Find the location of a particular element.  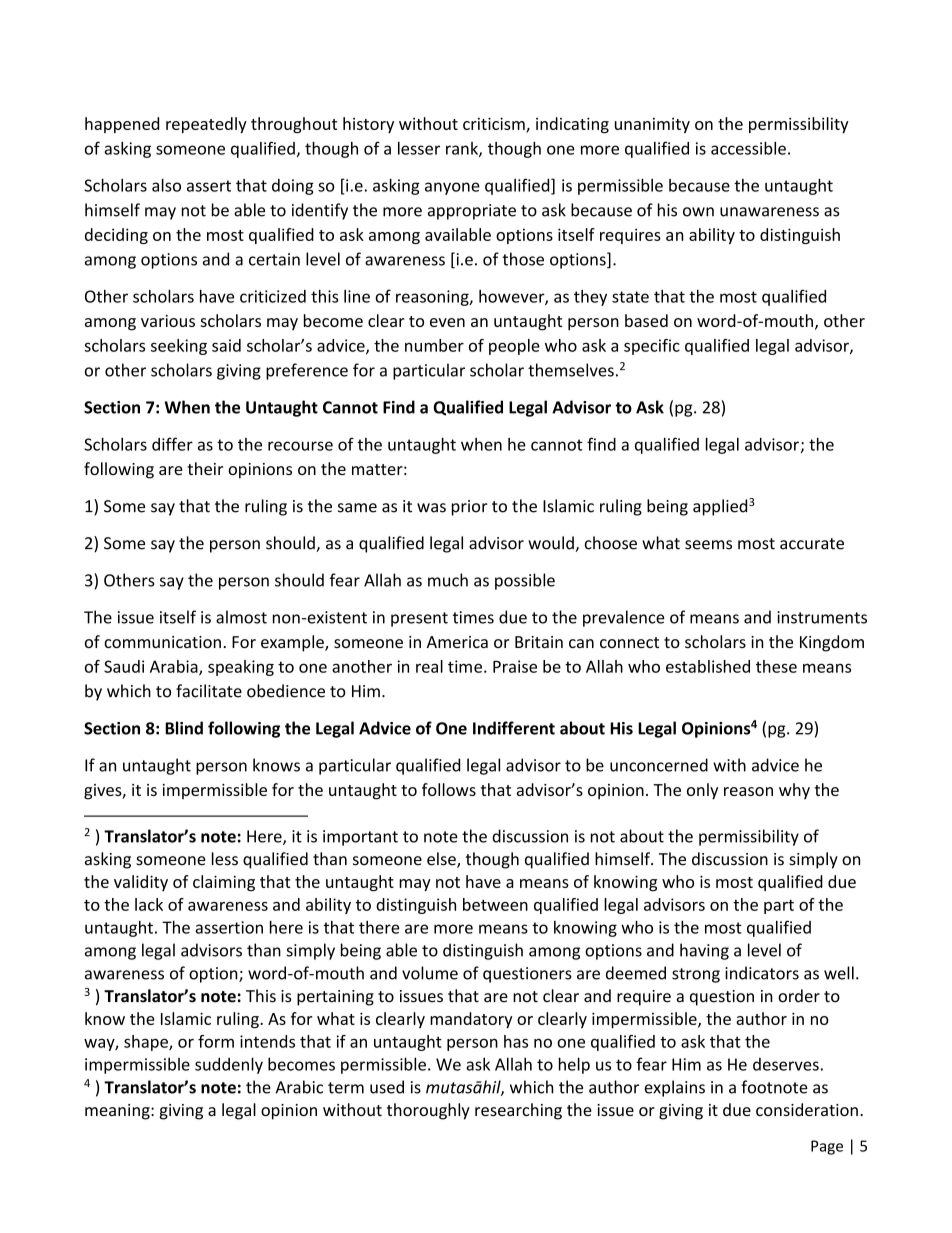

accessible is located at coordinates (748, 148).
